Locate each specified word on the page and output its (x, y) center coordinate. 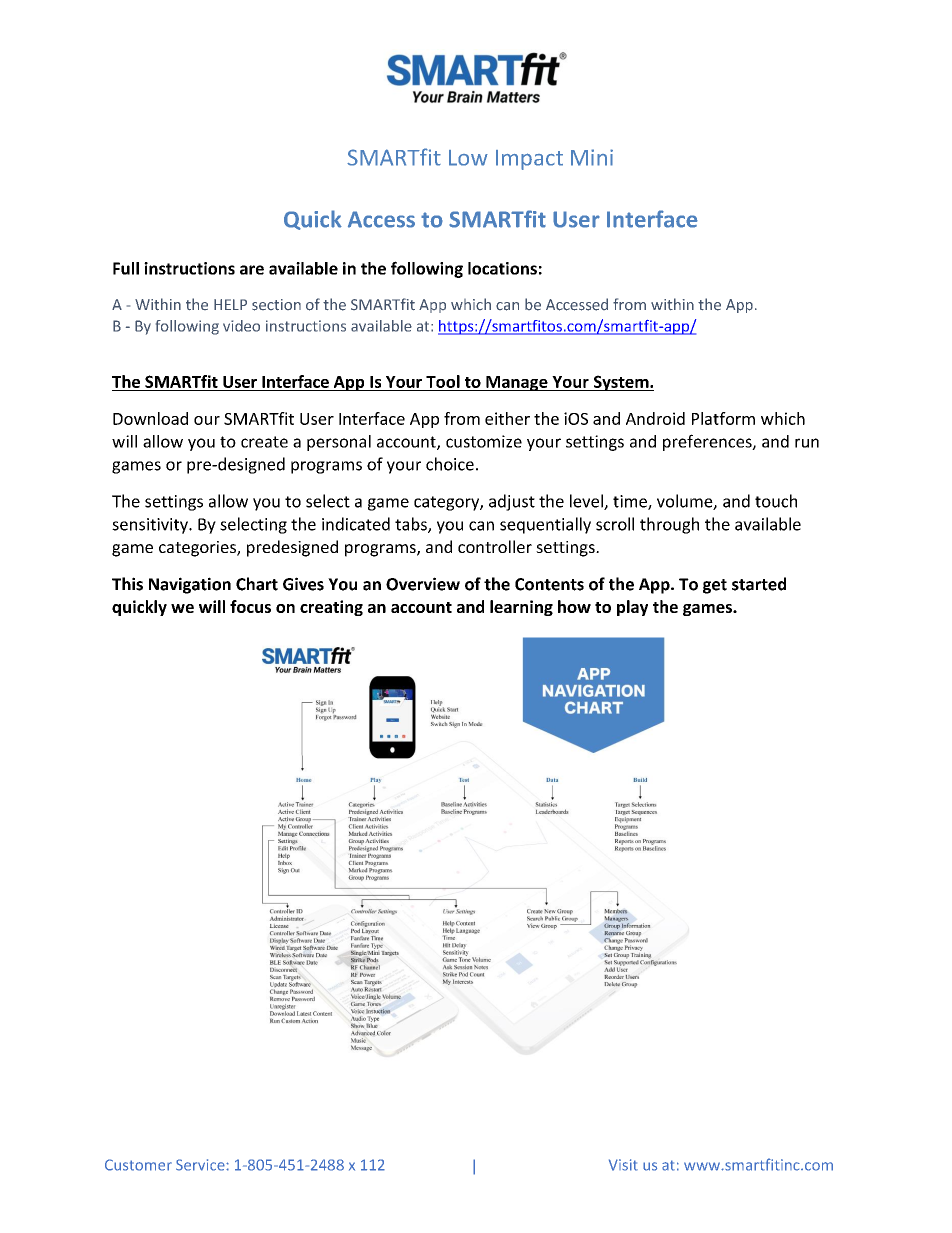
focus (250, 606)
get (715, 586)
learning (521, 608)
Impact (529, 160)
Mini (592, 157)
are (252, 270)
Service (201, 1165)
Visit (623, 1165)
